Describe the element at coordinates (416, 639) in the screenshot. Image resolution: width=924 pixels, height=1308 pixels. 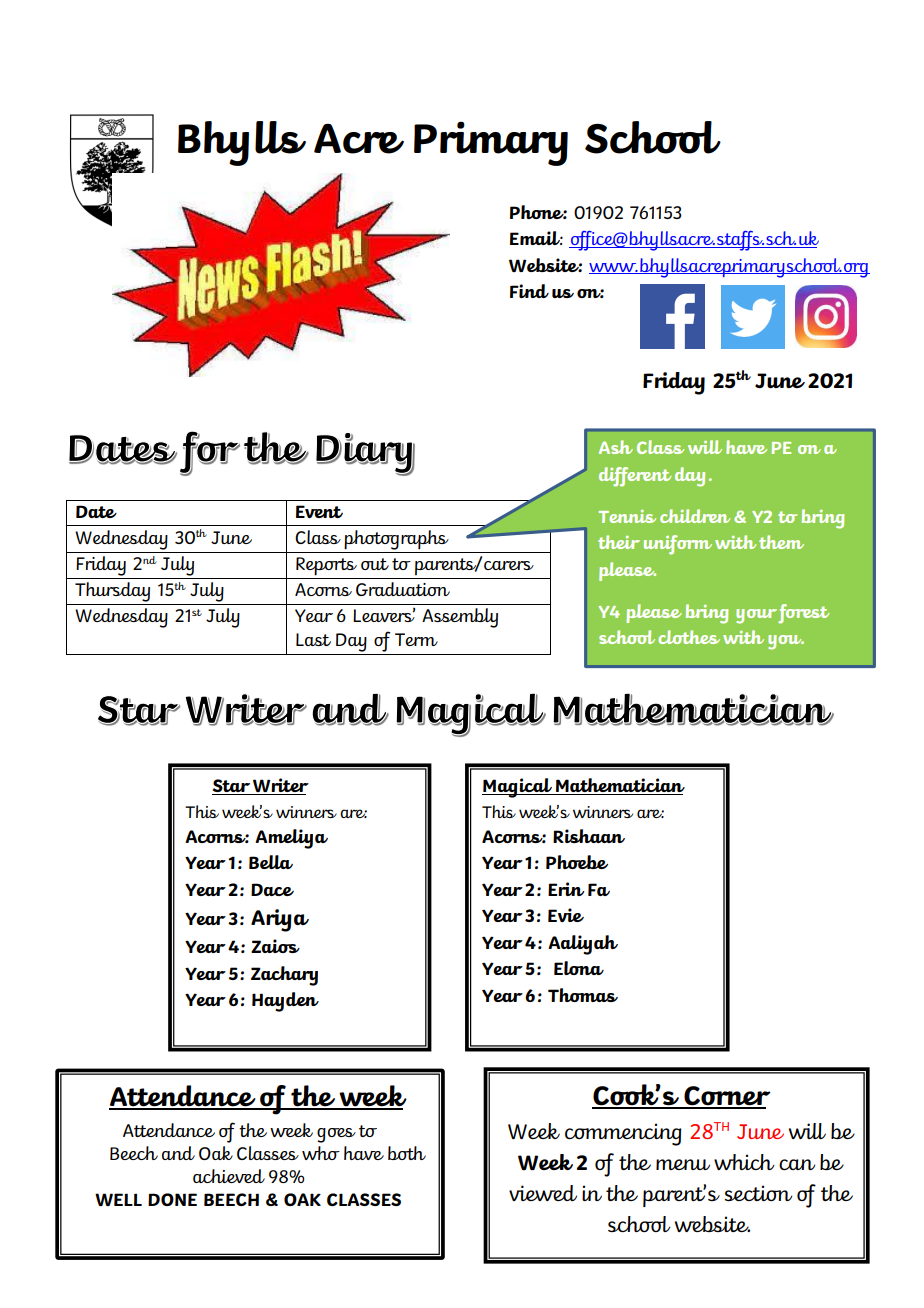
I see `Term` at that location.
